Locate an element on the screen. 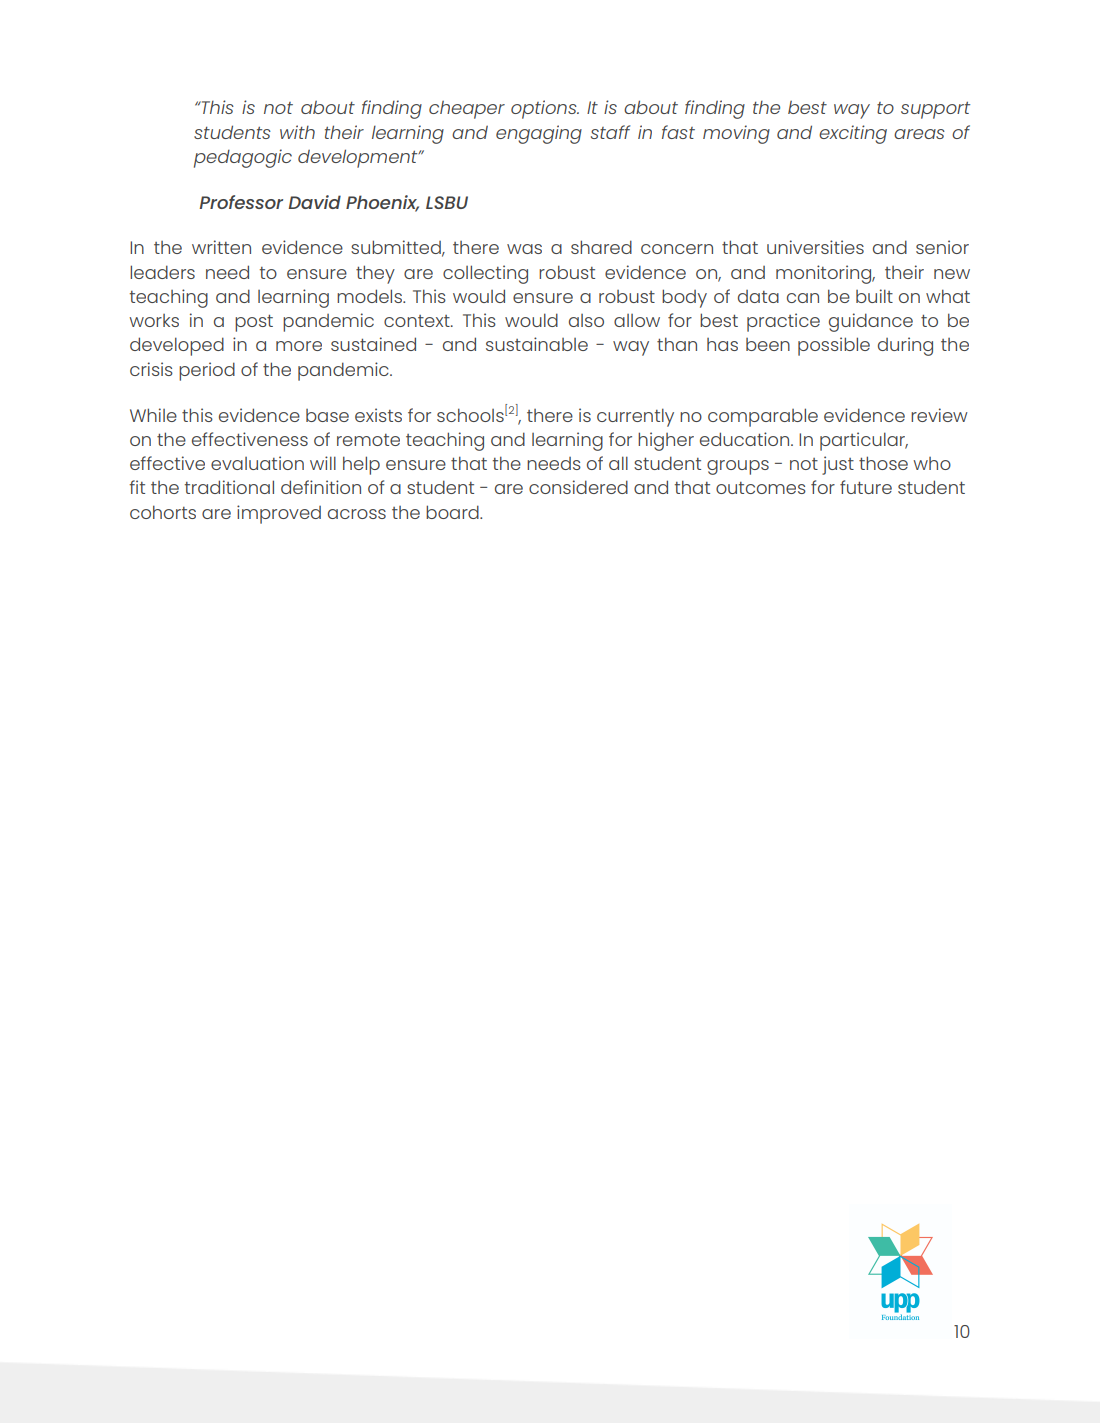 Image resolution: width=1100 pixels, height=1423 pixels. with is located at coordinates (297, 132).
